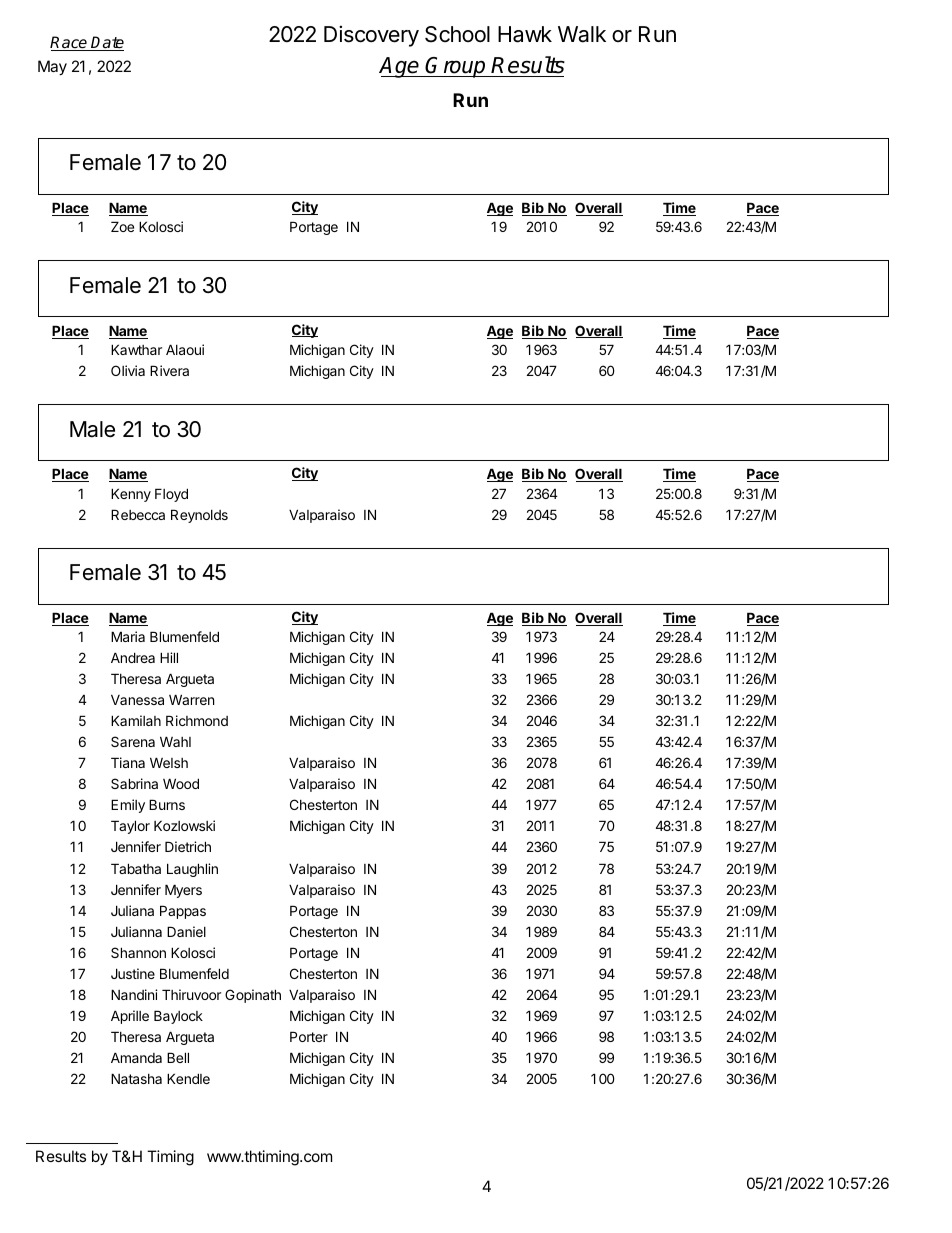  Describe the element at coordinates (136, 1057) in the screenshot. I see `Amanda` at that location.
